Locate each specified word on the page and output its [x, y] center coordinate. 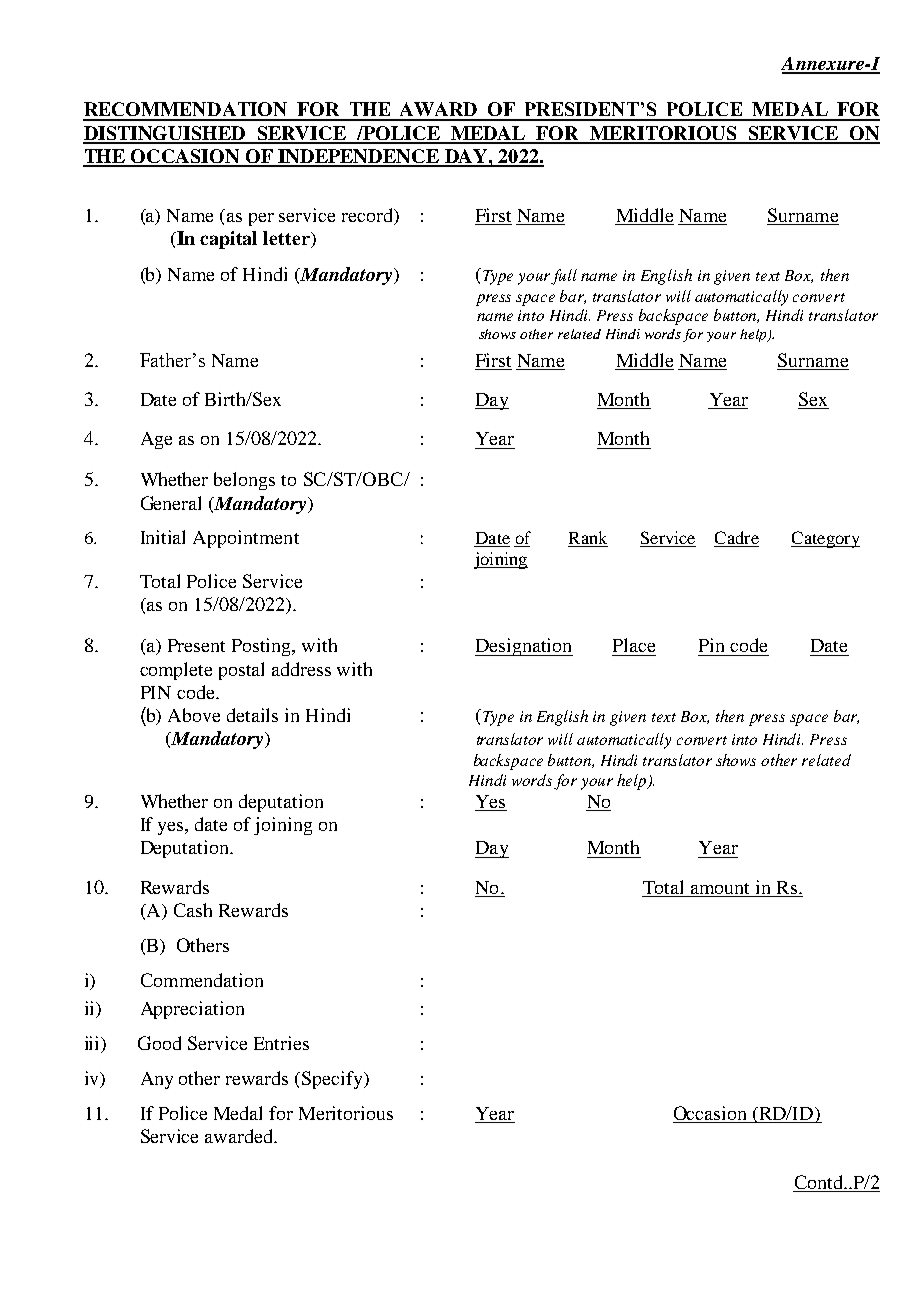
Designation [524, 647]
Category [825, 539]
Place [634, 645]
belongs [244, 481]
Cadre [737, 537]
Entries [281, 1043]
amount [720, 888]
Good [159, 1043]
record [368, 216]
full [564, 277]
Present [196, 645]
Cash [193, 910]
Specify [333, 1080]
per [261, 219]
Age [156, 440]
